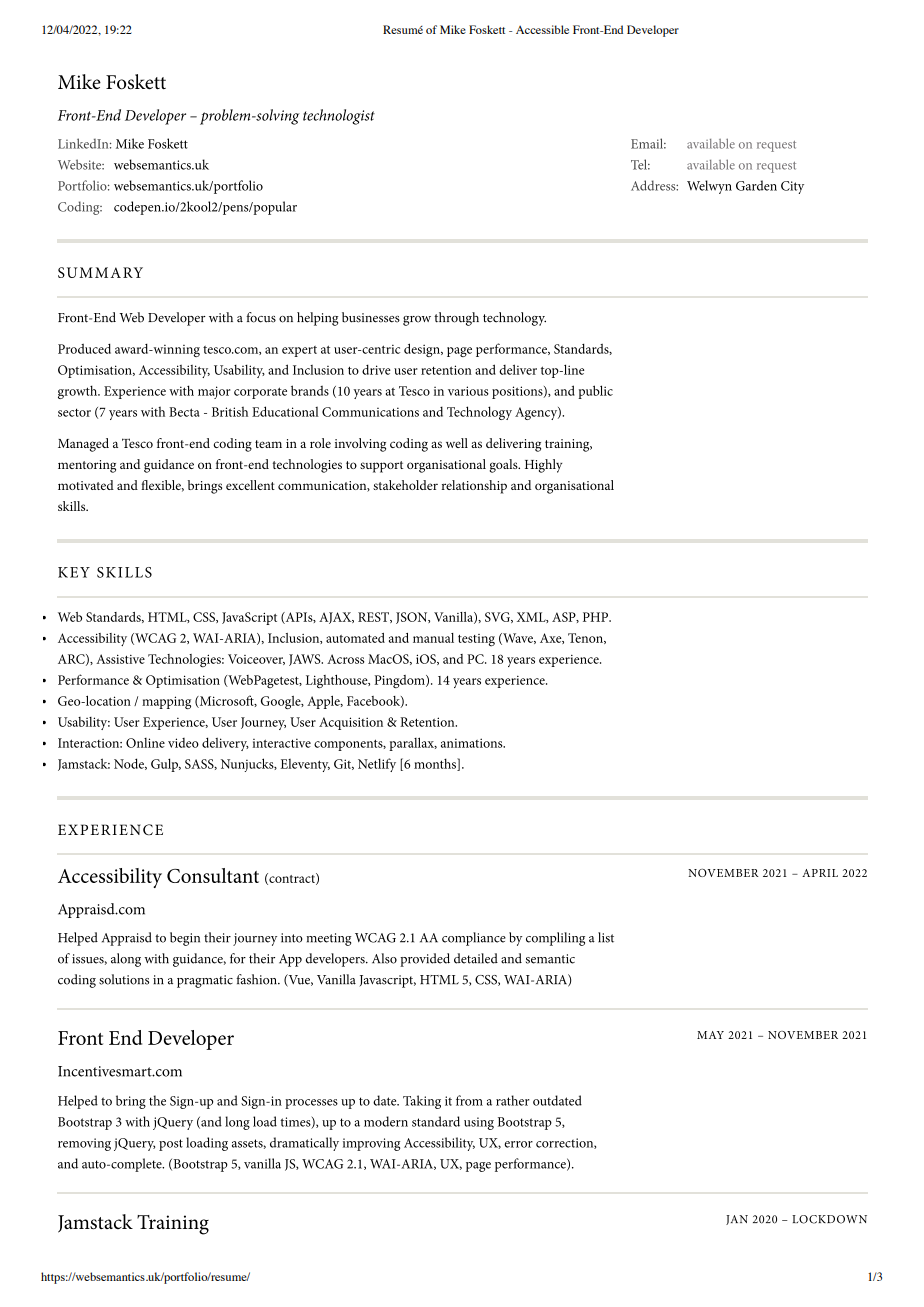  What do you see at coordinates (479, 1123) in the page?
I see `using` at bounding box center [479, 1123].
